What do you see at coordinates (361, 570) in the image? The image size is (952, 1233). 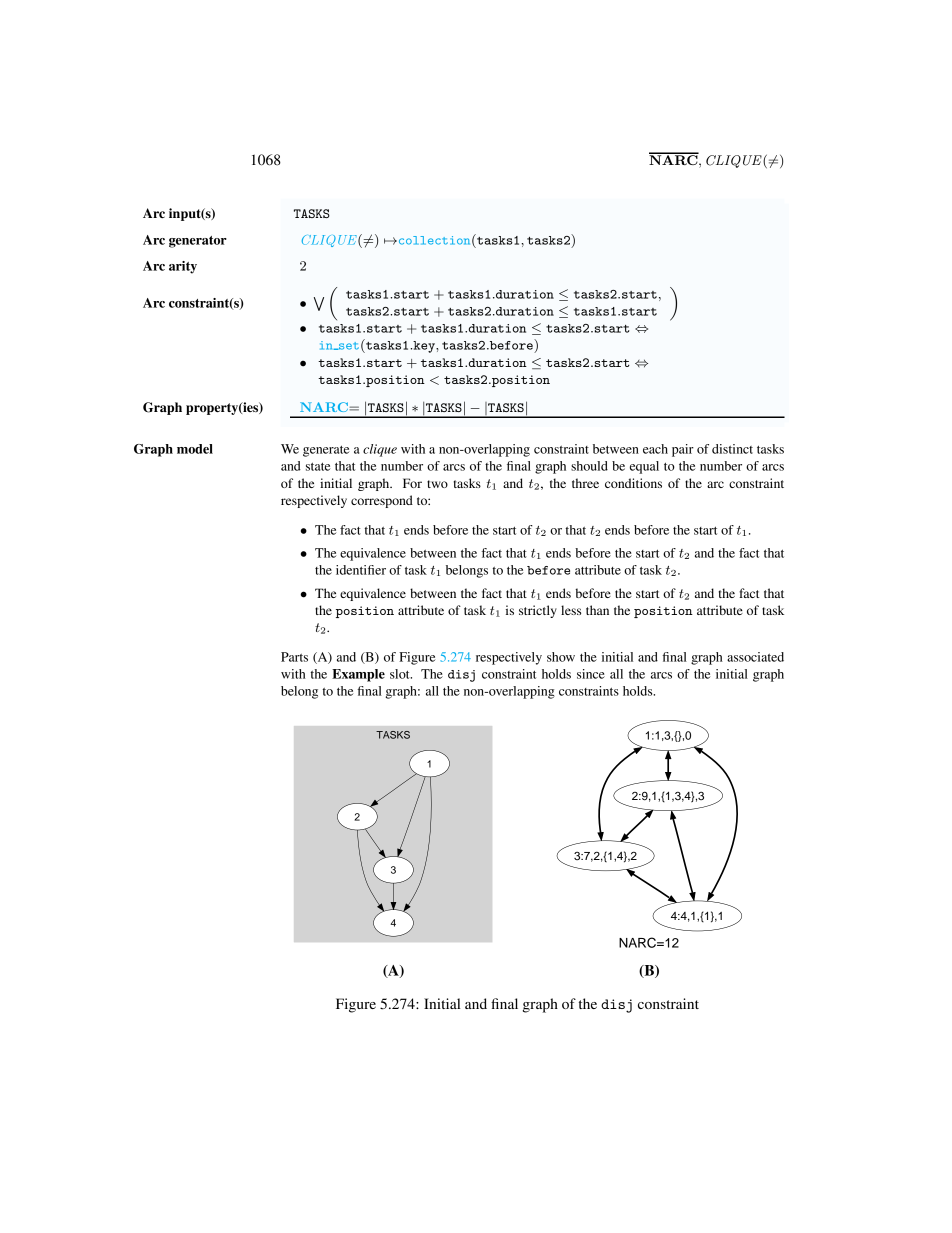 I see `identifier` at bounding box center [361, 570].
